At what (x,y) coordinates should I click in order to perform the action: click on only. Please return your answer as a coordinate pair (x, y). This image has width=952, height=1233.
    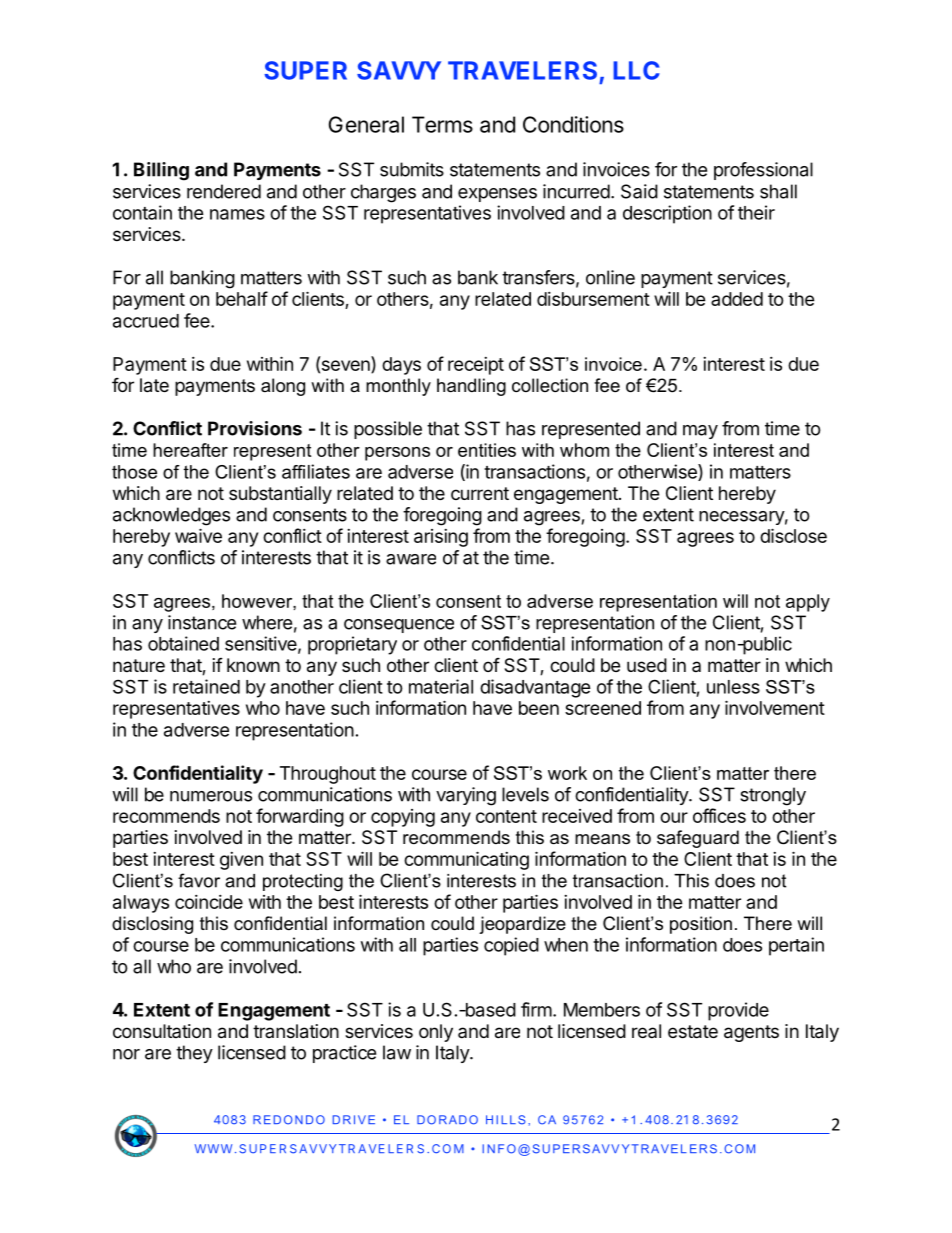
    Looking at the image, I should click on (436, 1033).
